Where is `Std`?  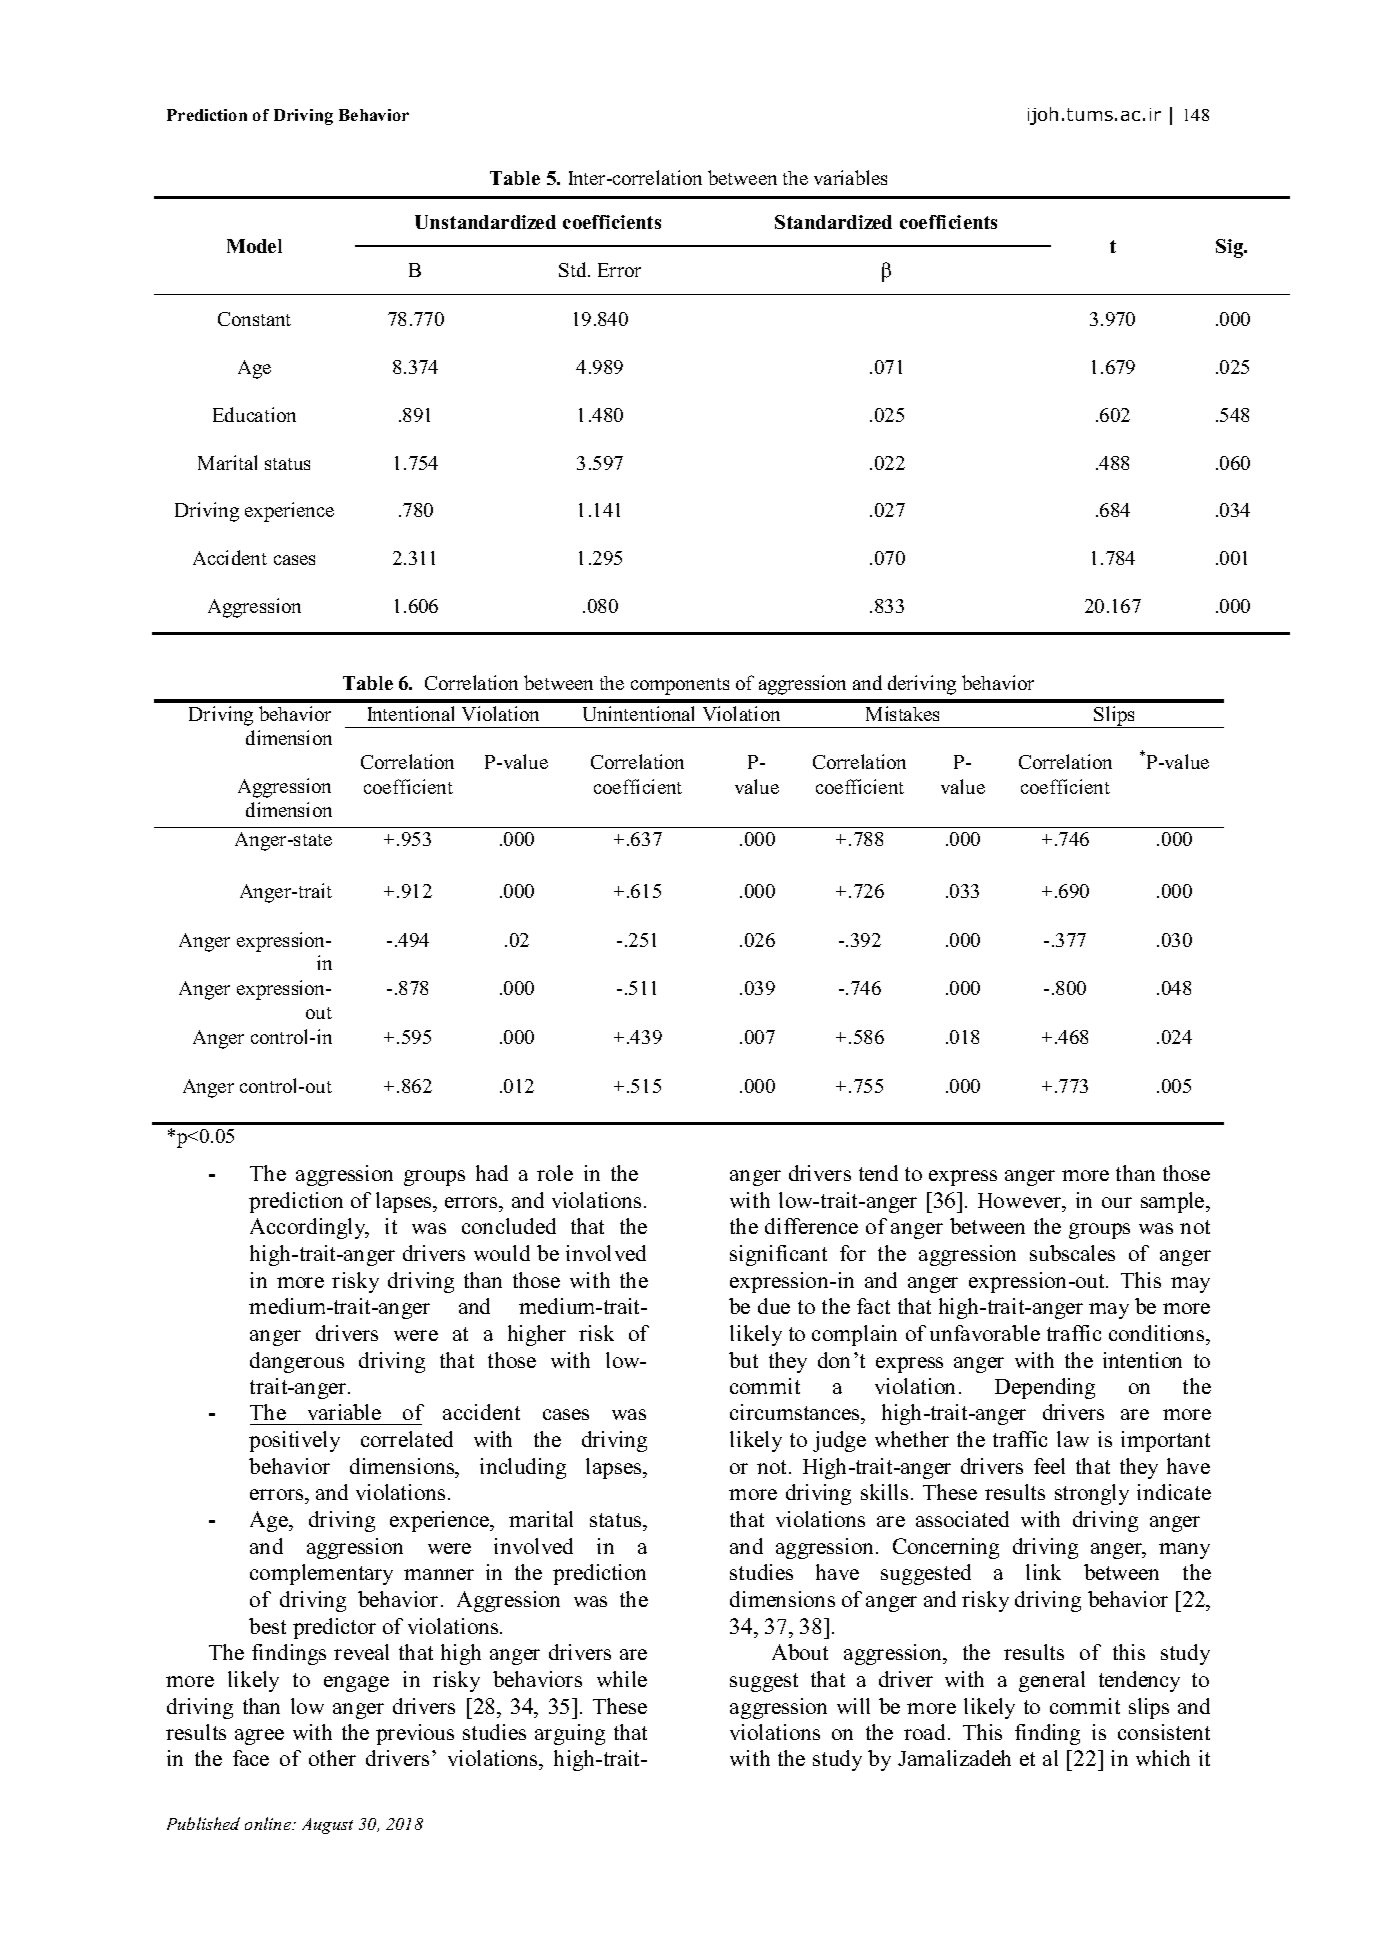 Std is located at coordinates (574, 269).
